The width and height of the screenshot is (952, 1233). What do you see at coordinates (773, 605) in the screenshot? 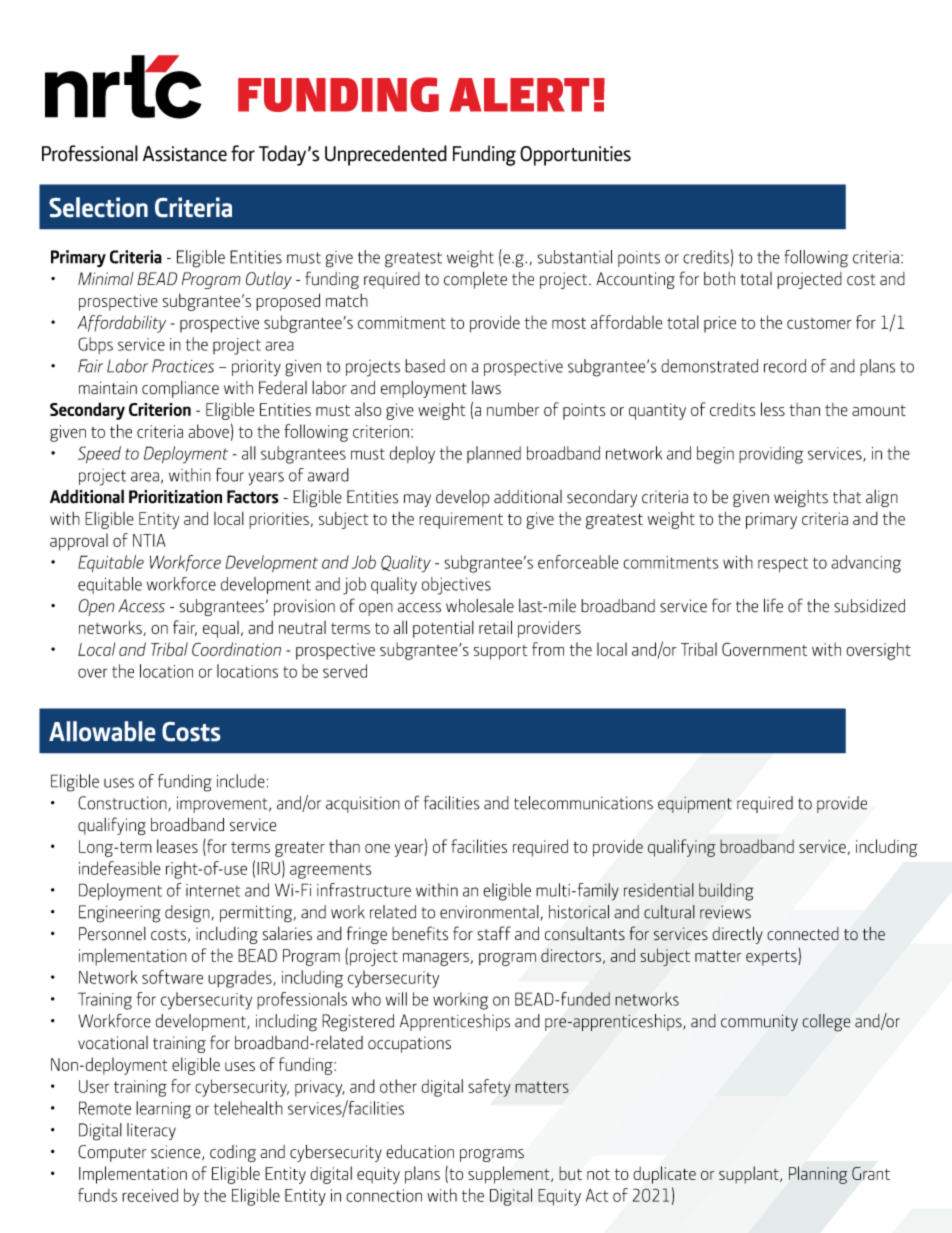
I see `life` at bounding box center [773, 605].
